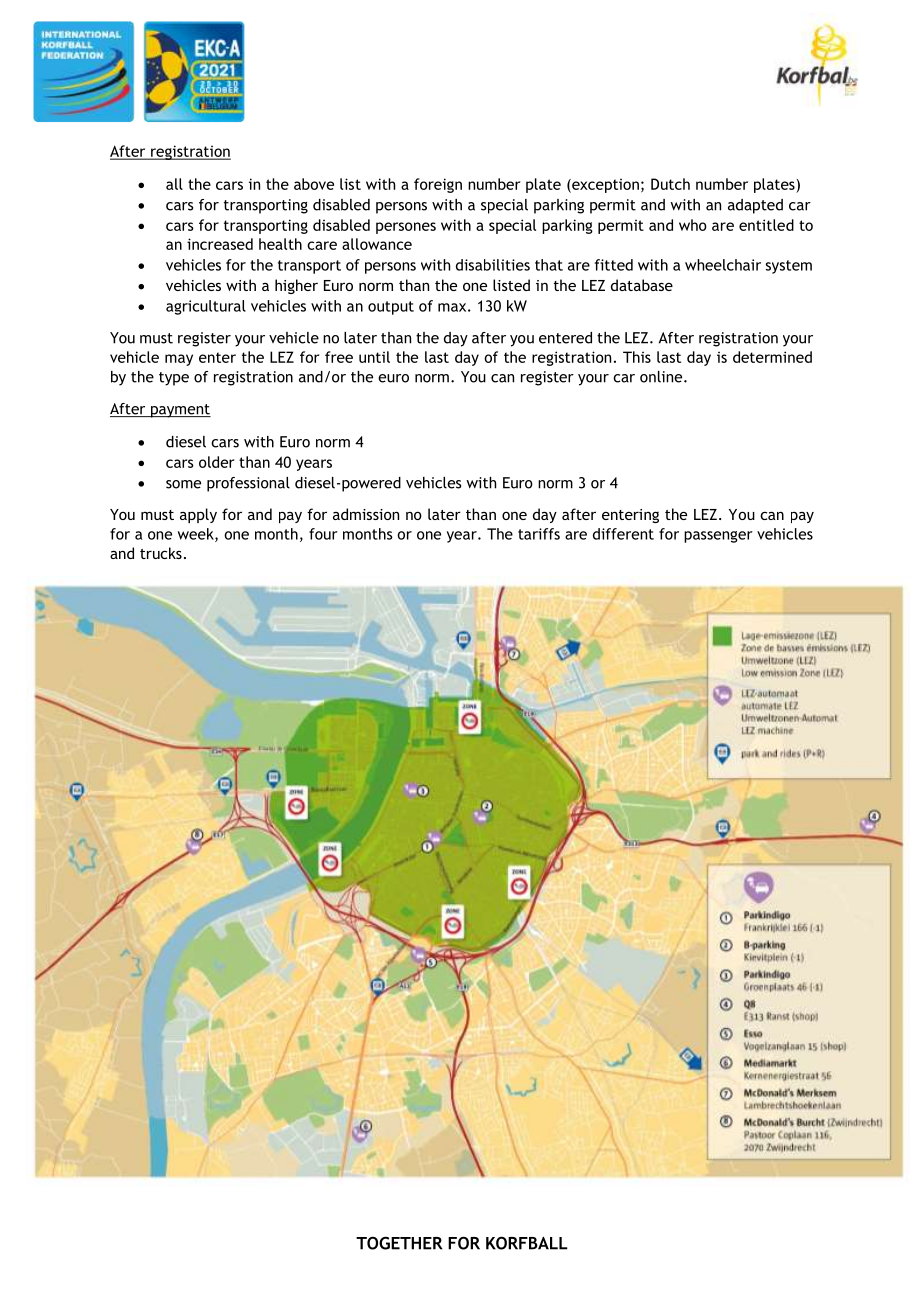 The width and height of the screenshot is (924, 1308). Describe the element at coordinates (220, 244) in the screenshot. I see `increased` at that location.
